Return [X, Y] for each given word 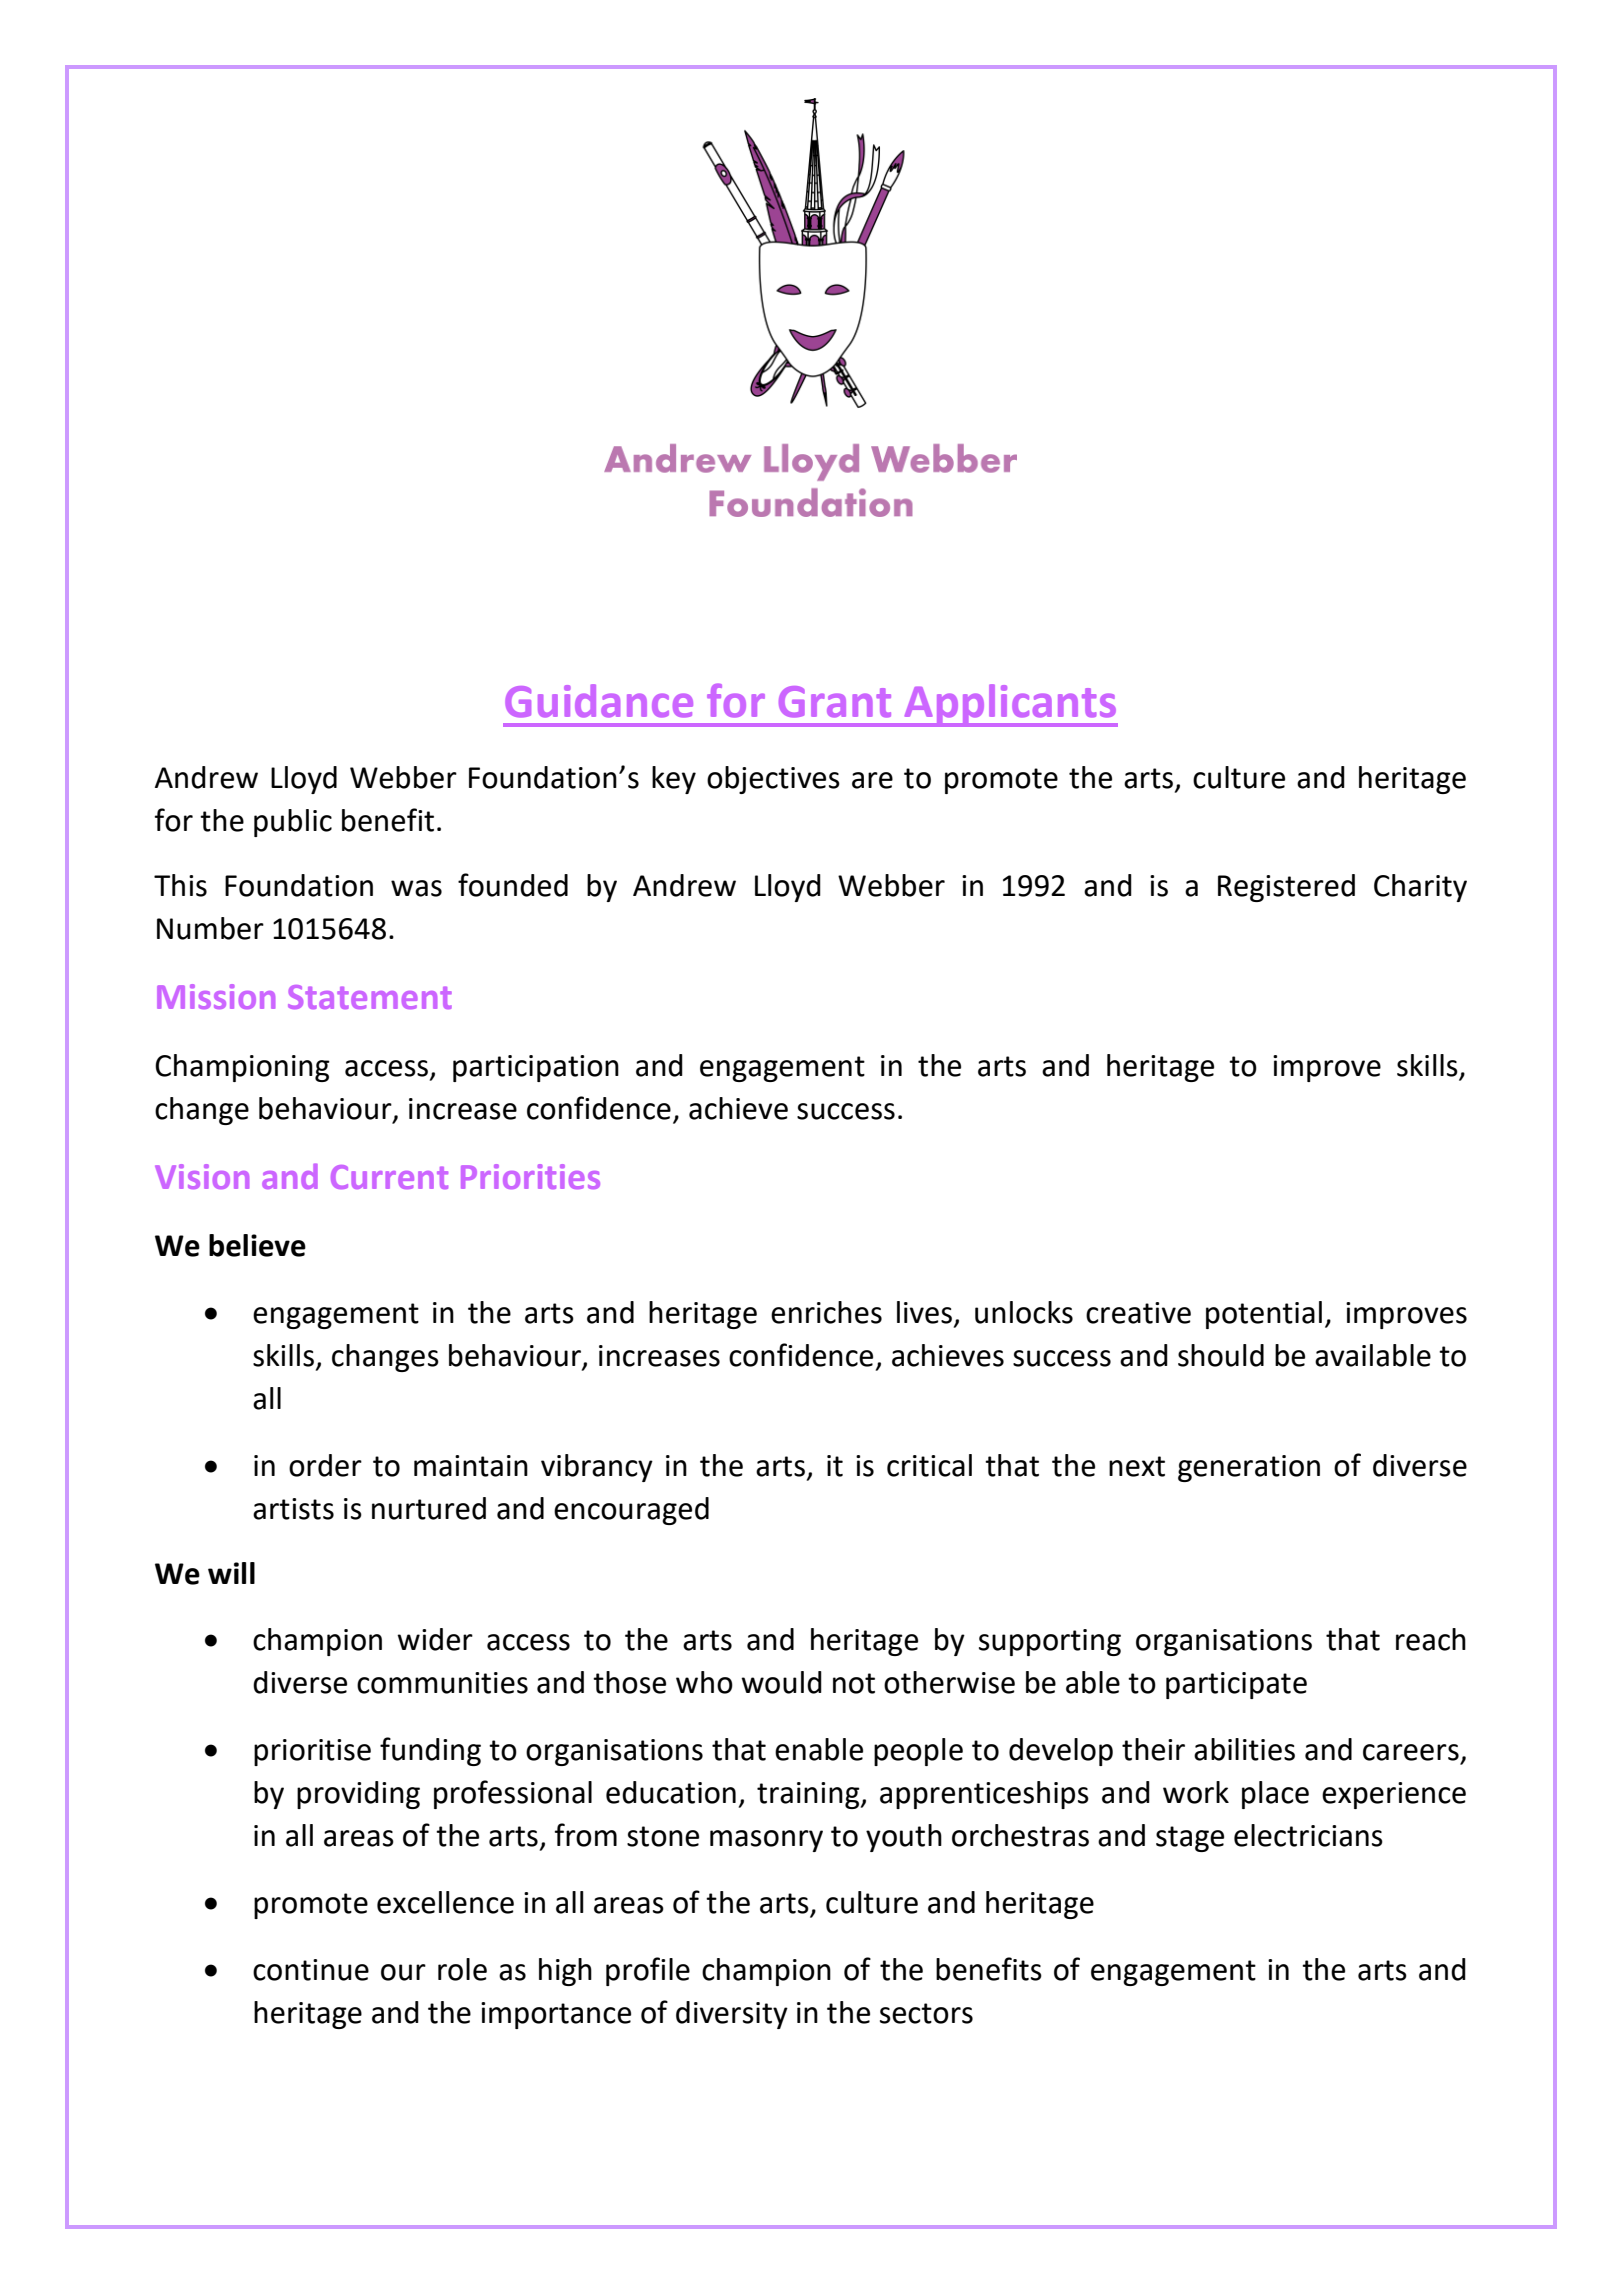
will [231, 1573]
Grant [835, 702]
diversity [732, 2015]
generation [1249, 1468]
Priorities [530, 1176]
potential [1264, 1315]
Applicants [1010, 705]
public [293, 823]
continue [311, 1970]
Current [389, 1177]
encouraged [631, 1511]
